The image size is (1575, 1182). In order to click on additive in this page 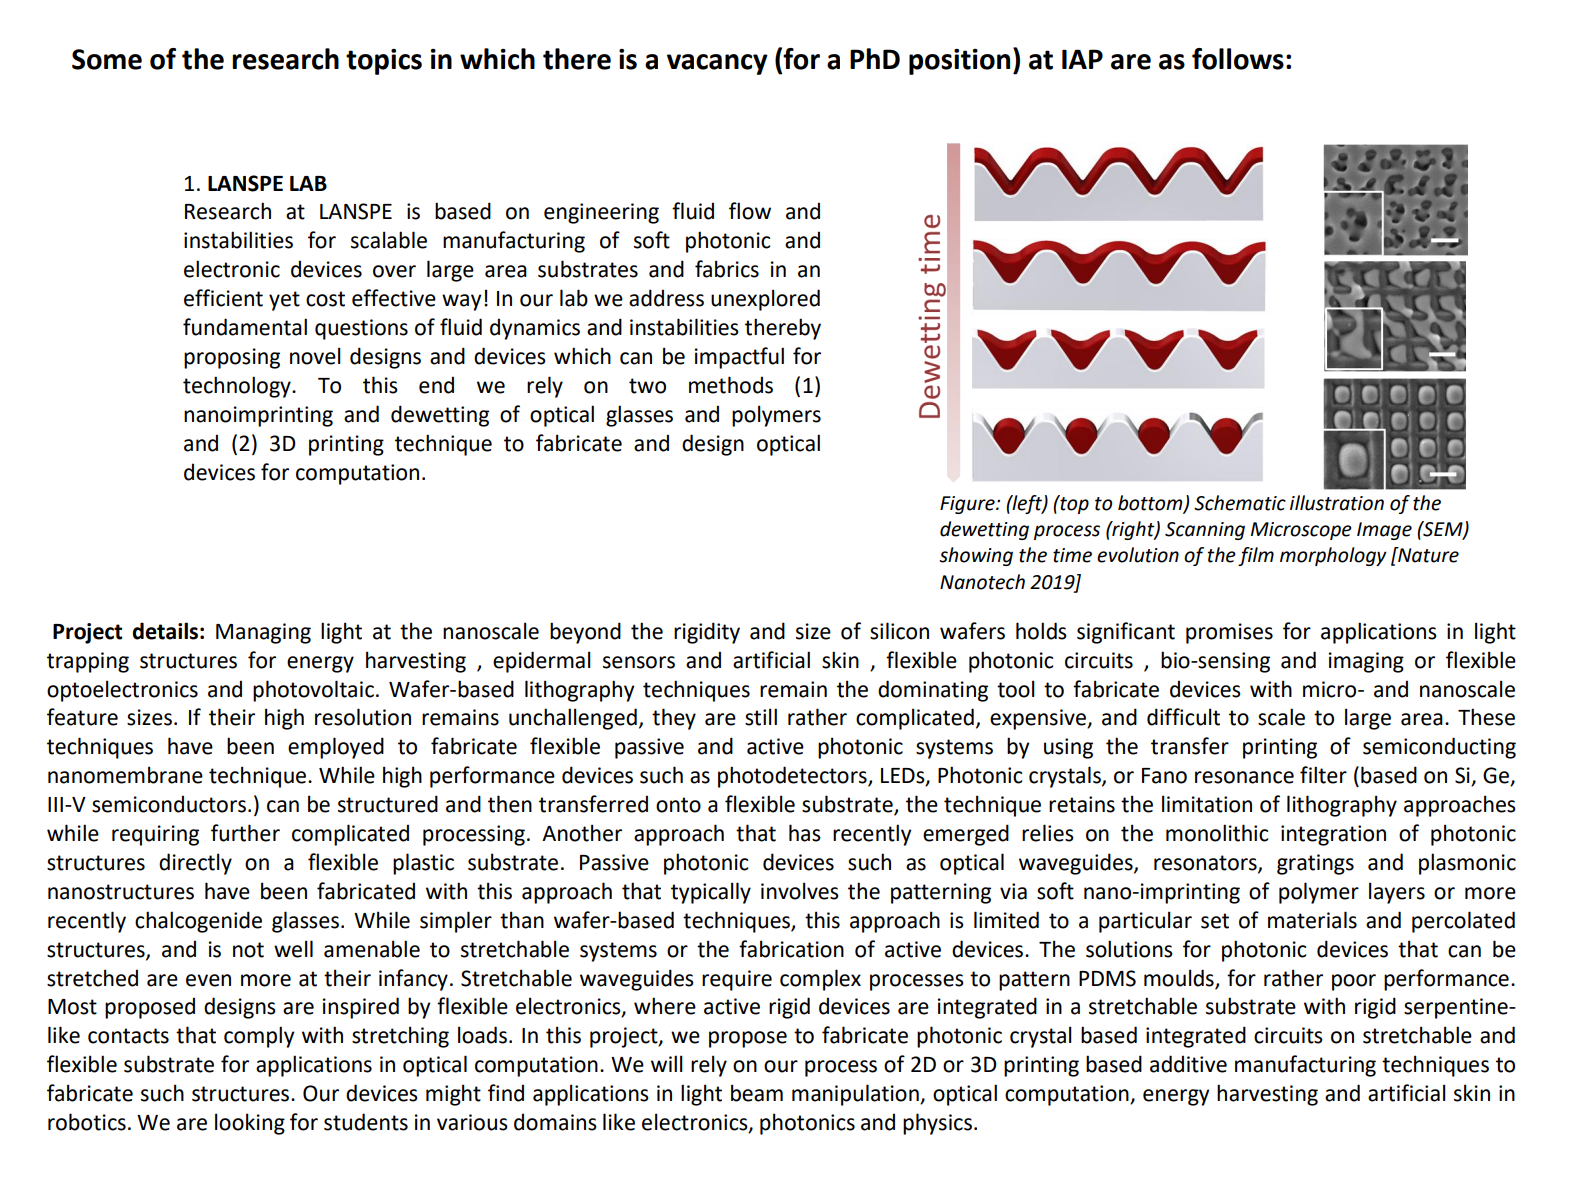, I will do `click(1188, 1064)`.
